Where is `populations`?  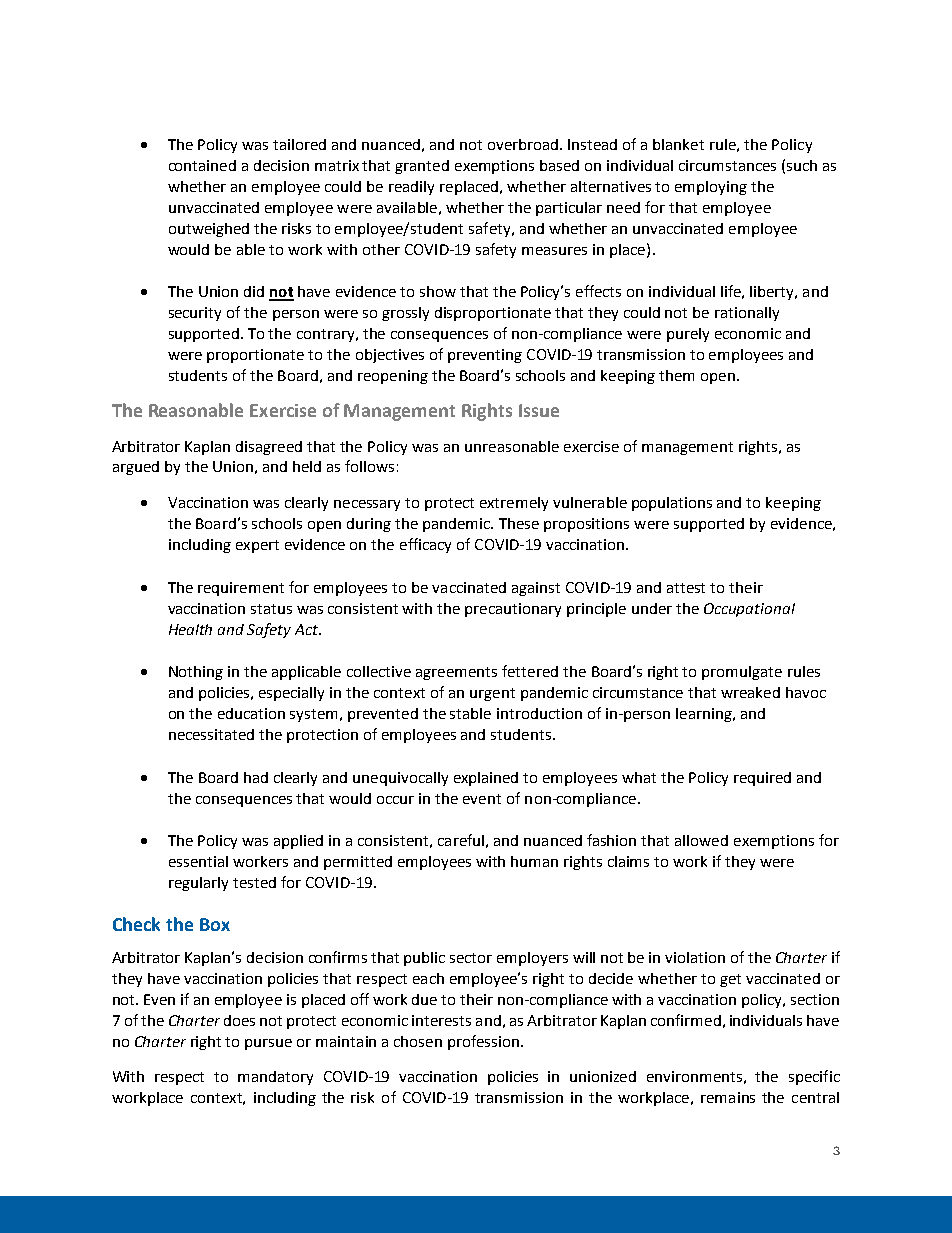 populations is located at coordinates (672, 504).
